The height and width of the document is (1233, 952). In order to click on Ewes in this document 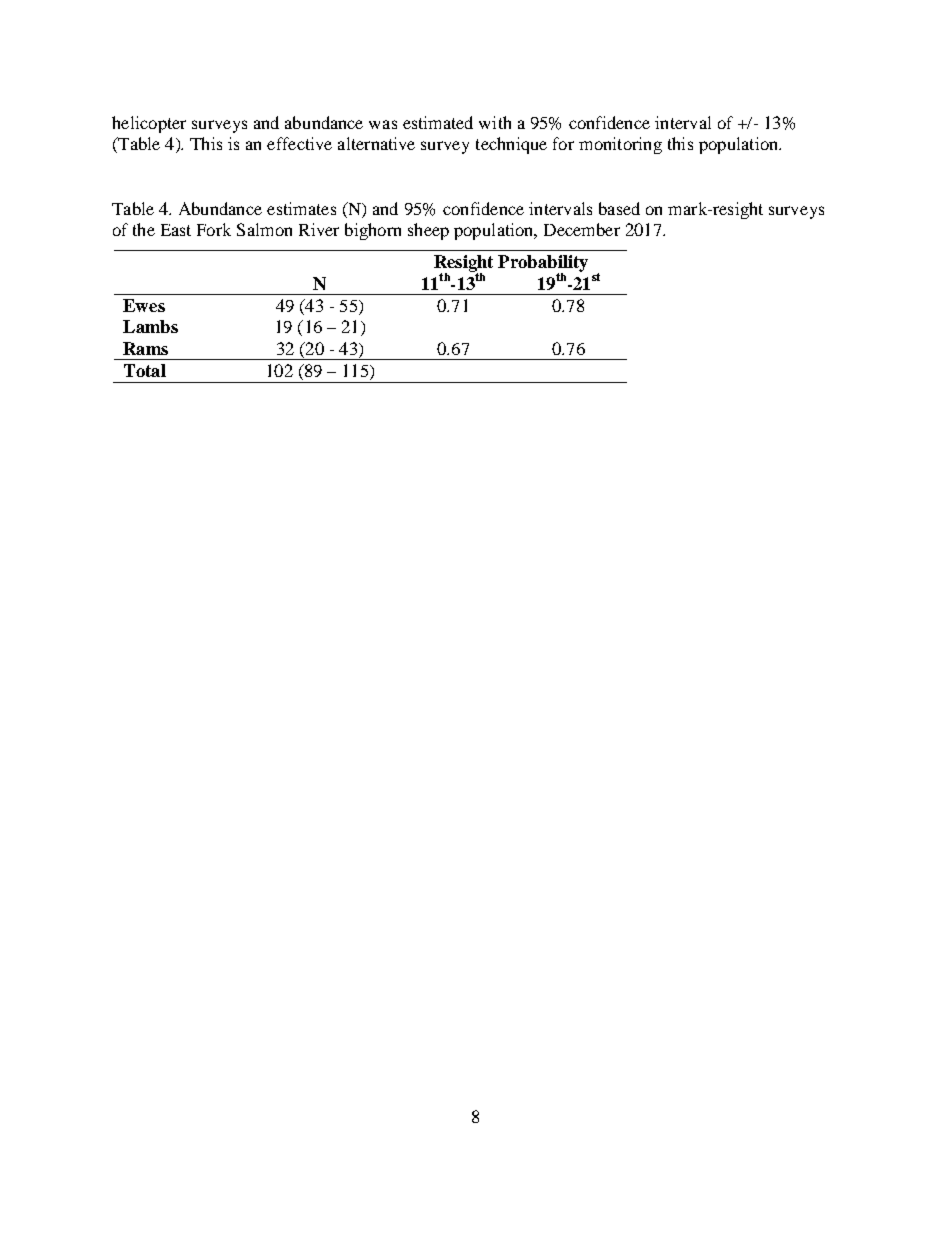, I will do `click(144, 305)`.
